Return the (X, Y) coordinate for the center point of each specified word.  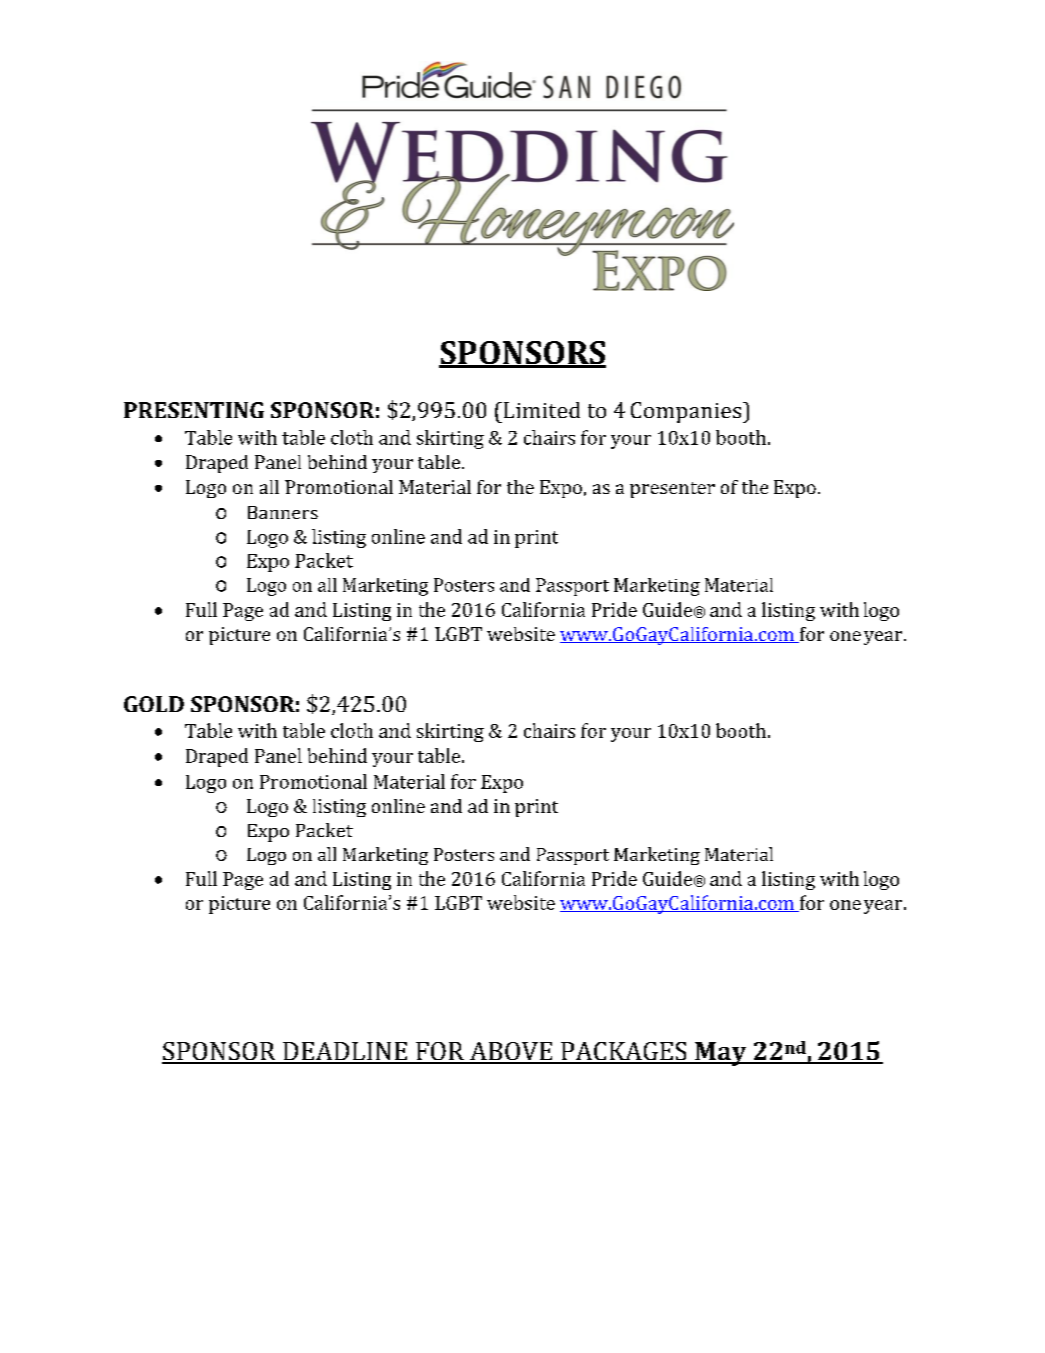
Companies (687, 412)
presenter (672, 490)
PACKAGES (624, 1052)
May (721, 1054)
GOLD (154, 704)
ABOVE (511, 1052)
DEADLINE (345, 1052)
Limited (540, 410)
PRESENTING (194, 410)
